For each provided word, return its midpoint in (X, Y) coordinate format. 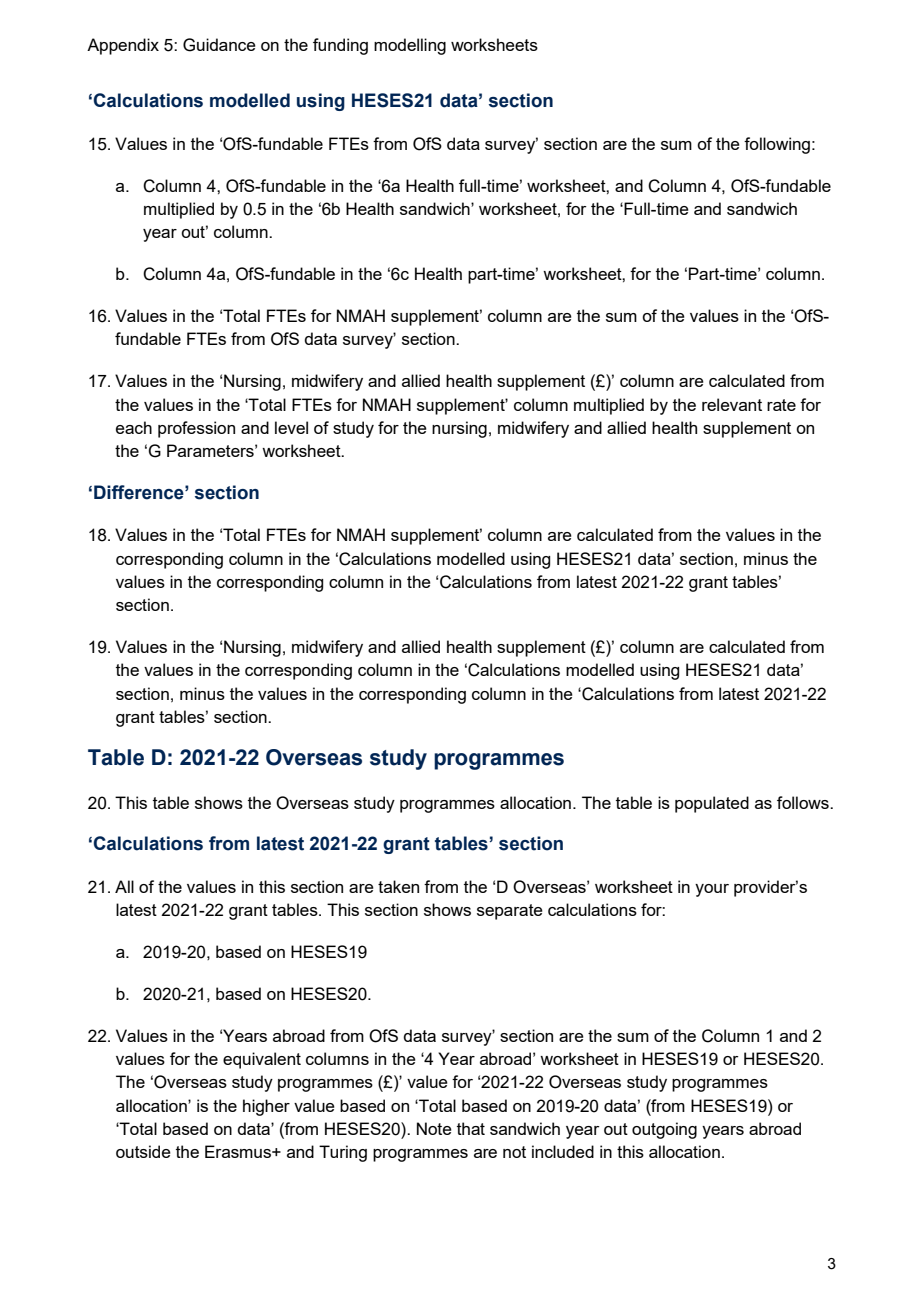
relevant (732, 404)
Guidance (219, 45)
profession (196, 429)
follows (804, 802)
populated (712, 804)
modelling (410, 46)
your (712, 890)
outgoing (664, 1130)
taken (398, 886)
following (777, 145)
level (291, 427)
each (134, 427)
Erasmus (239, 1151)
